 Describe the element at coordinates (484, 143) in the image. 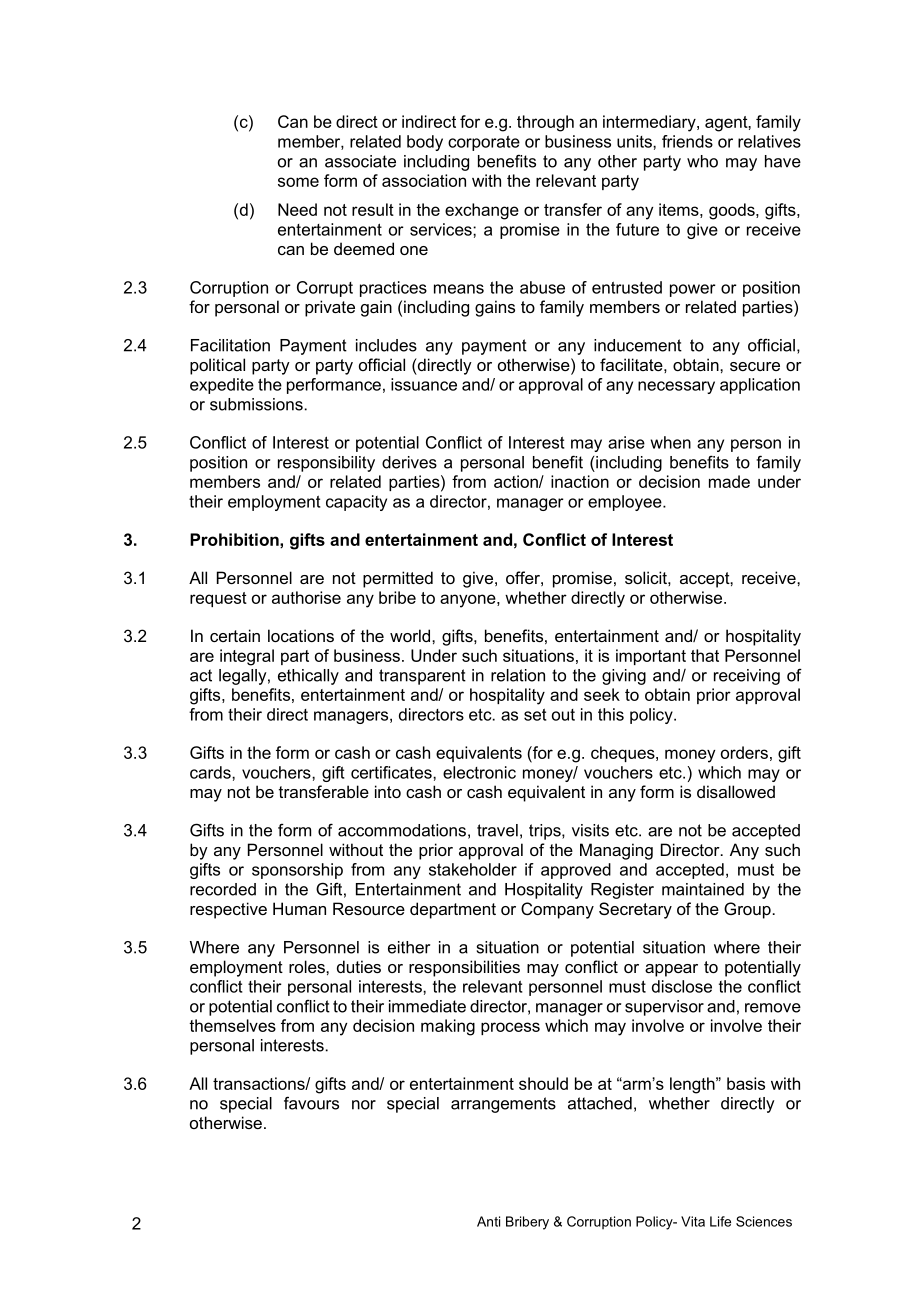

I see `corporate` at that location.
